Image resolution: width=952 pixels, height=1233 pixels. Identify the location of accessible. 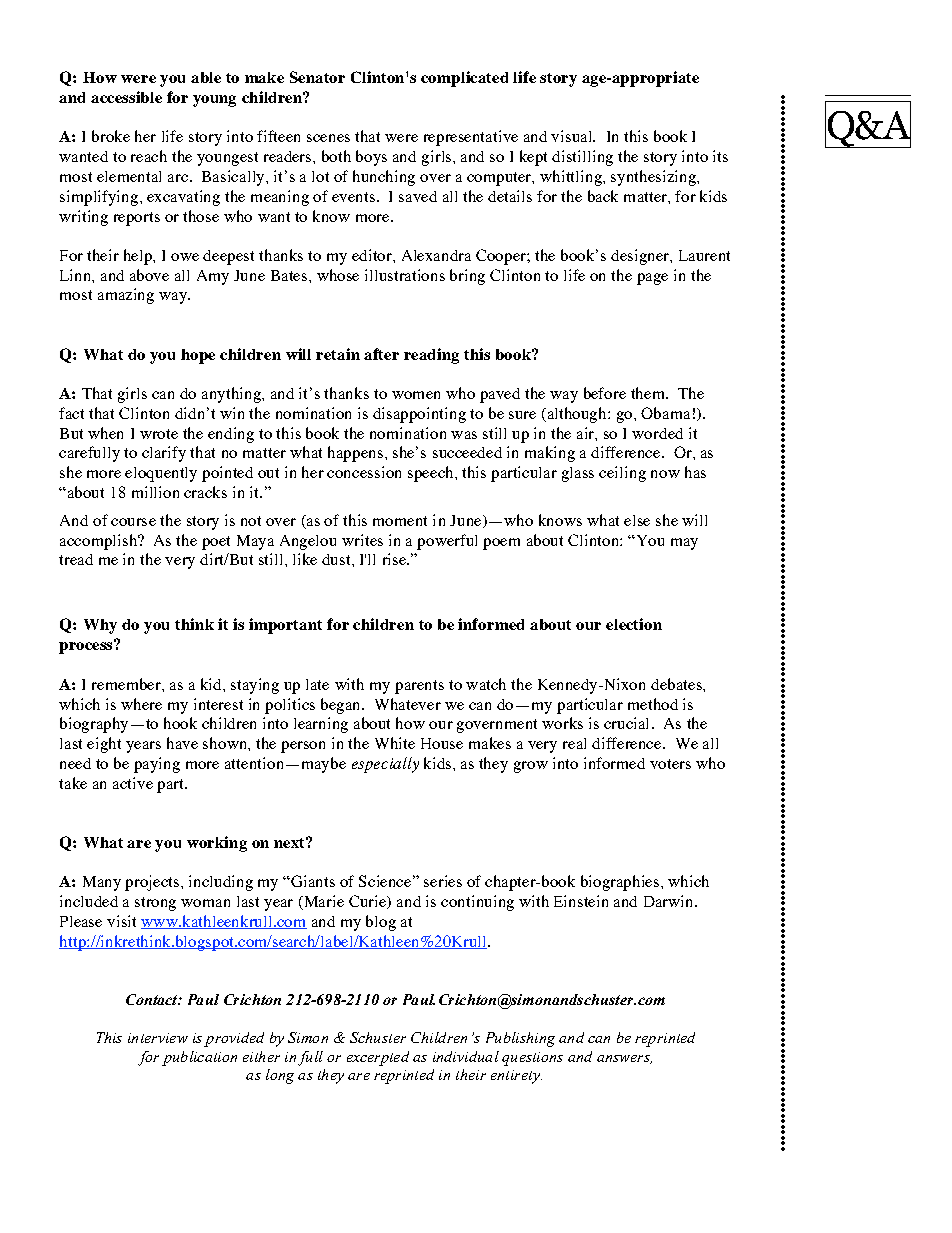
(126, 97).
